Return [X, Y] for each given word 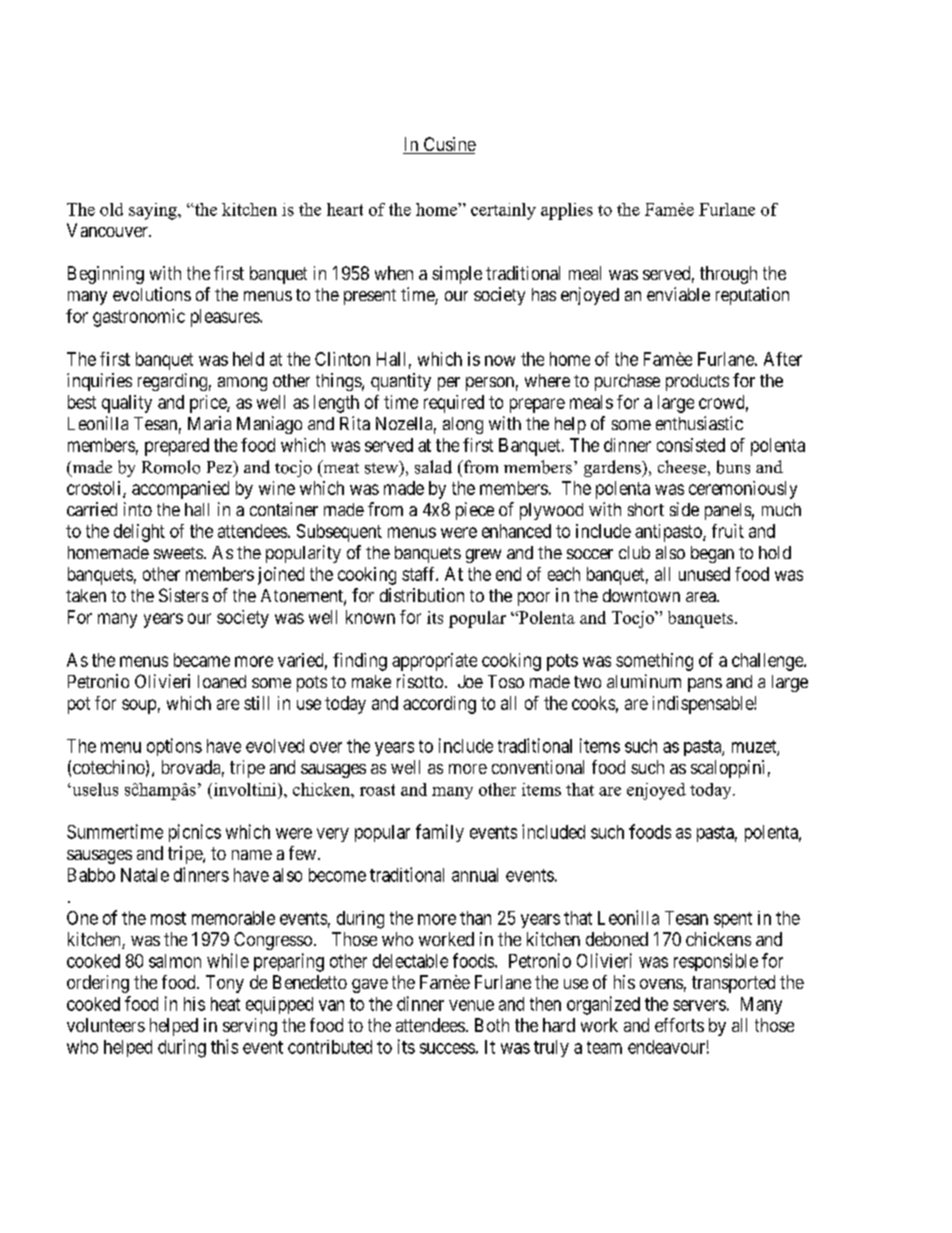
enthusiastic [699, 423]
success [447, 1048]
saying [154, 211]
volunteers [106, 1025]
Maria [209, 423]
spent [733, 920]
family [440, 833]
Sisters [183, 595]
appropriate [434, 662]
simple [457, 275]
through [728, 275]
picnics [195, 833]
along [463, 425]
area [702, 597]
